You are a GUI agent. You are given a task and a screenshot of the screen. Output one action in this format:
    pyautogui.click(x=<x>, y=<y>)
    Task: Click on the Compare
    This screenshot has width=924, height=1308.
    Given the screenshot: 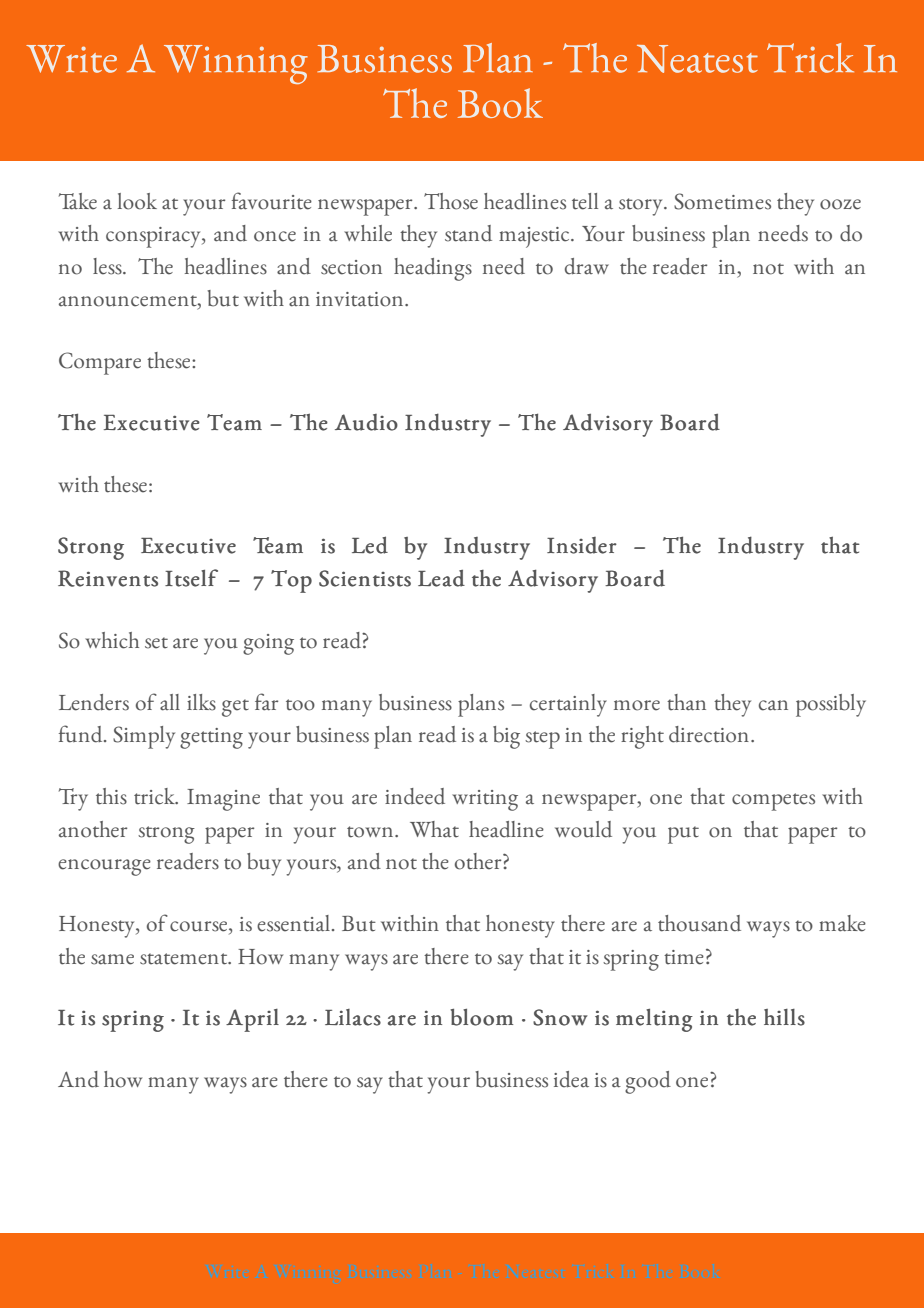 What is the action you would take?
    pyautogui.click(x=100, y=363)
